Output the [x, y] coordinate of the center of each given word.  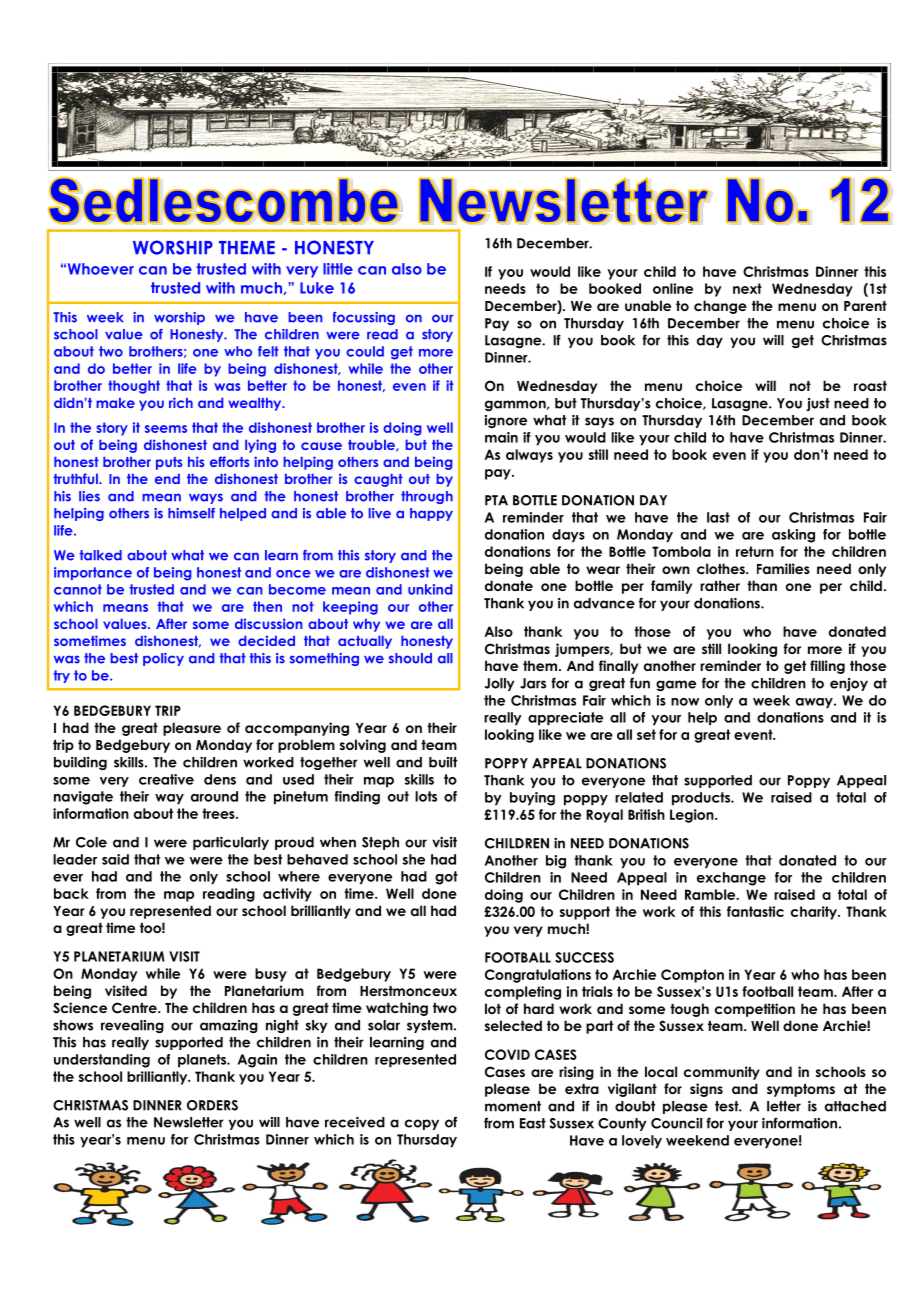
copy [422, 1124]
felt [268, 351]
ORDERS [212, 1105]
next [747, 288]
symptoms [801, 1090]
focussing [364, 318]
